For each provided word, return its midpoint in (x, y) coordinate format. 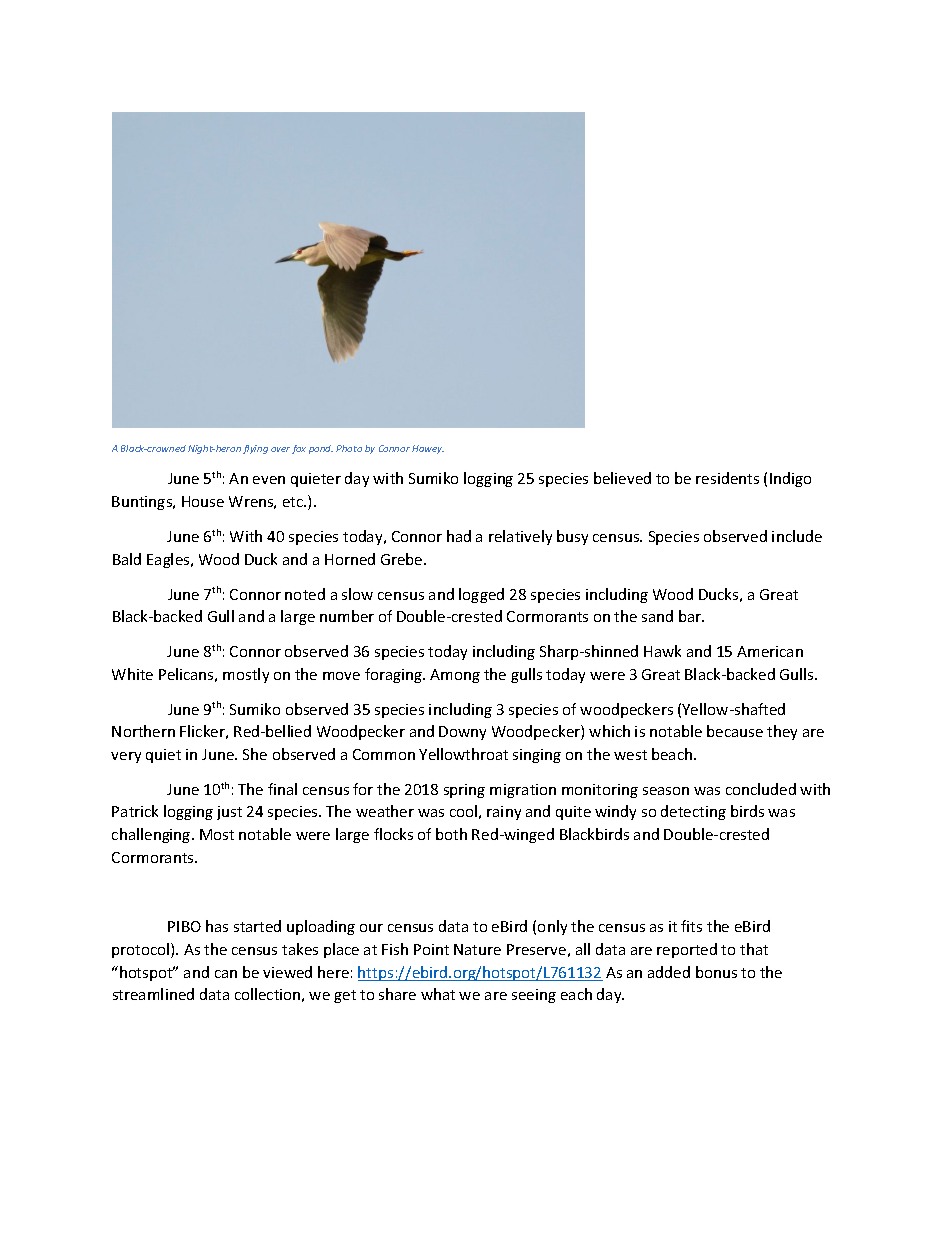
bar (691, 616)
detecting (693, 812)
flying (255, 449)
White (132, 674)
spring (464, 791)
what (438, 994)
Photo (349, 448)
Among (455, 676)
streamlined (153, 994)
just (229, 813)
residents (727, 478)
